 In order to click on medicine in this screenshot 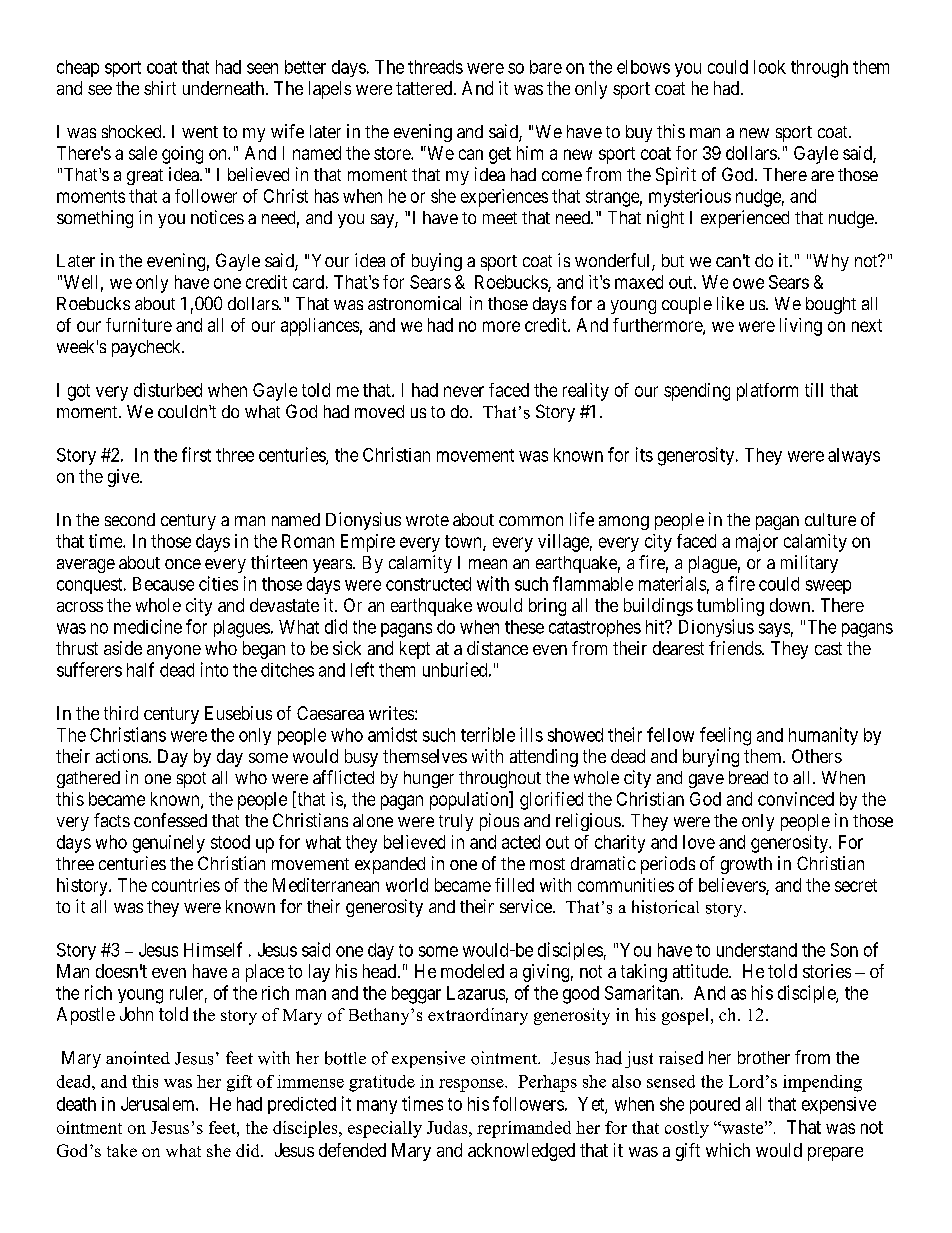, I will do `click(148, 626)`.
